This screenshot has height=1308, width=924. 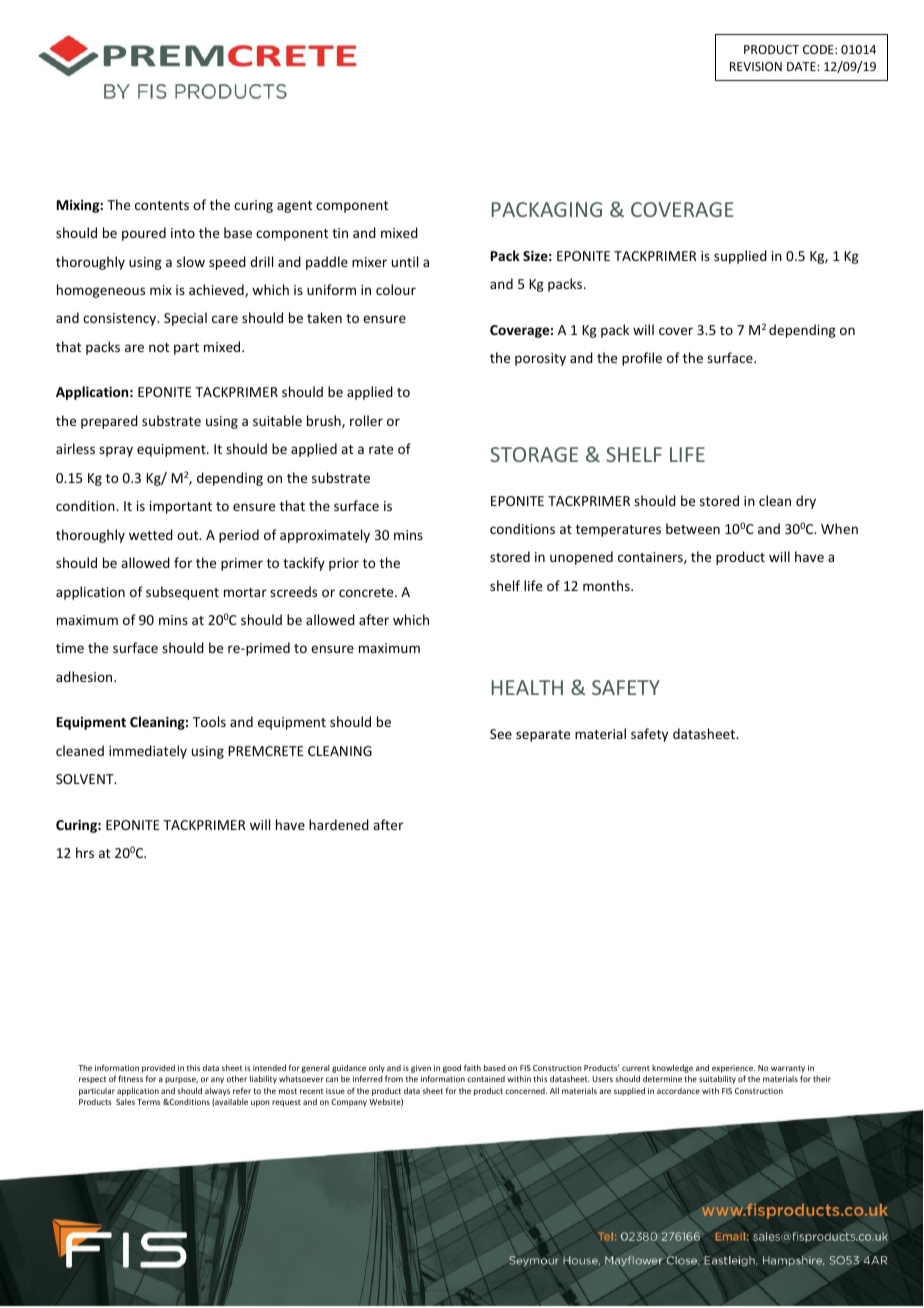 What do you see at coordinates (181, 507) in the screenshot?
I see `important` at bounding box center [181, 507].
